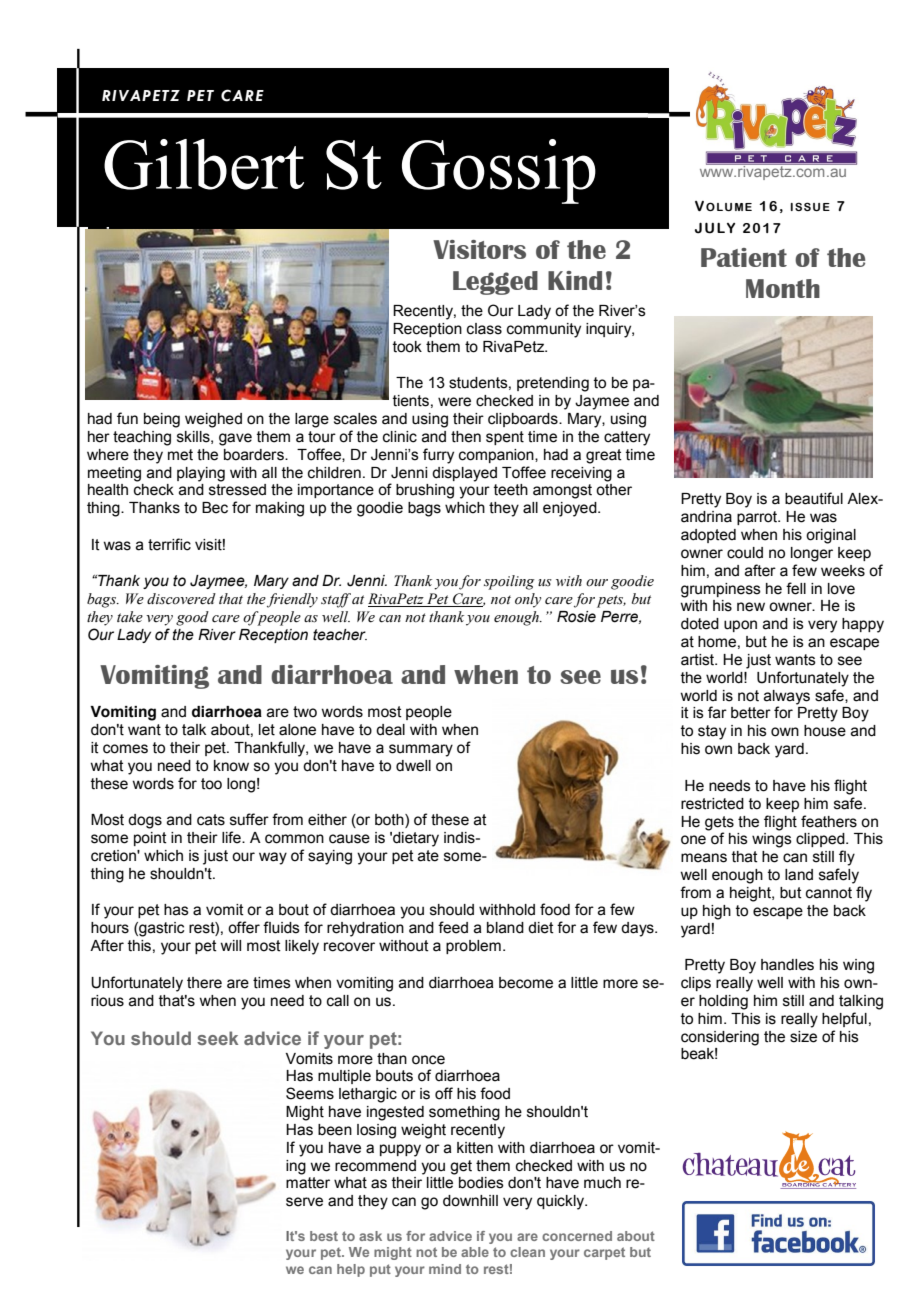 This screenshot has width=924, height=1308. What do you see at coordinates (213, 420) in the screenshot?
I see `weighed` at bounding box center [213, 420].
